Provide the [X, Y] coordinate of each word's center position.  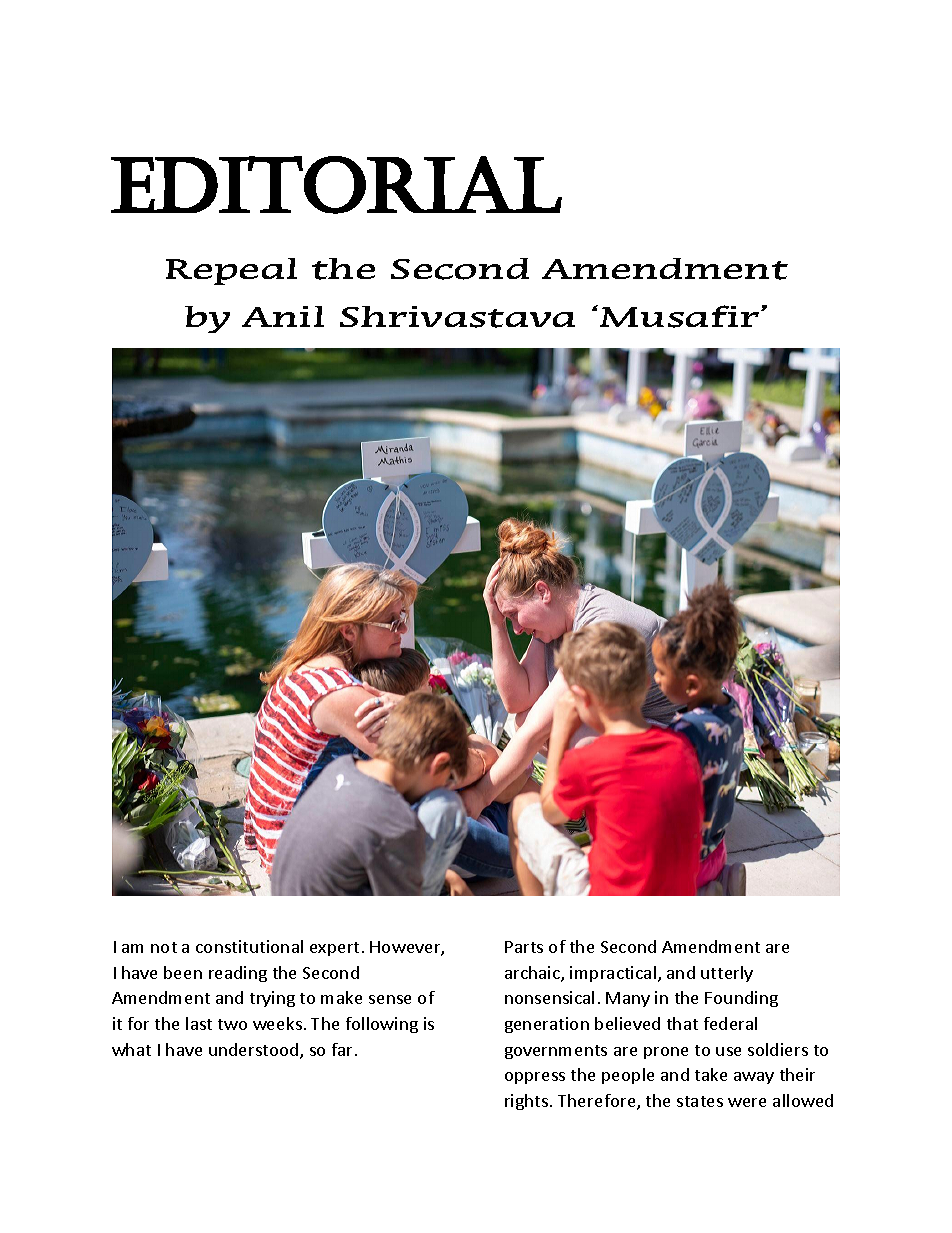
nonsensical [549, 997]
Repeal [231, 271]
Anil [283, 316]
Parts [524, 947]
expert [334, 949]
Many [628, 999]
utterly [727, 974]
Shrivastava [457, 317]
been [183, 972]
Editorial [336, 185]
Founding [741, 999]
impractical [613, 974]
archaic [533, 974]
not [164, 947]
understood [255, 1051]
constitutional [249, 946]
